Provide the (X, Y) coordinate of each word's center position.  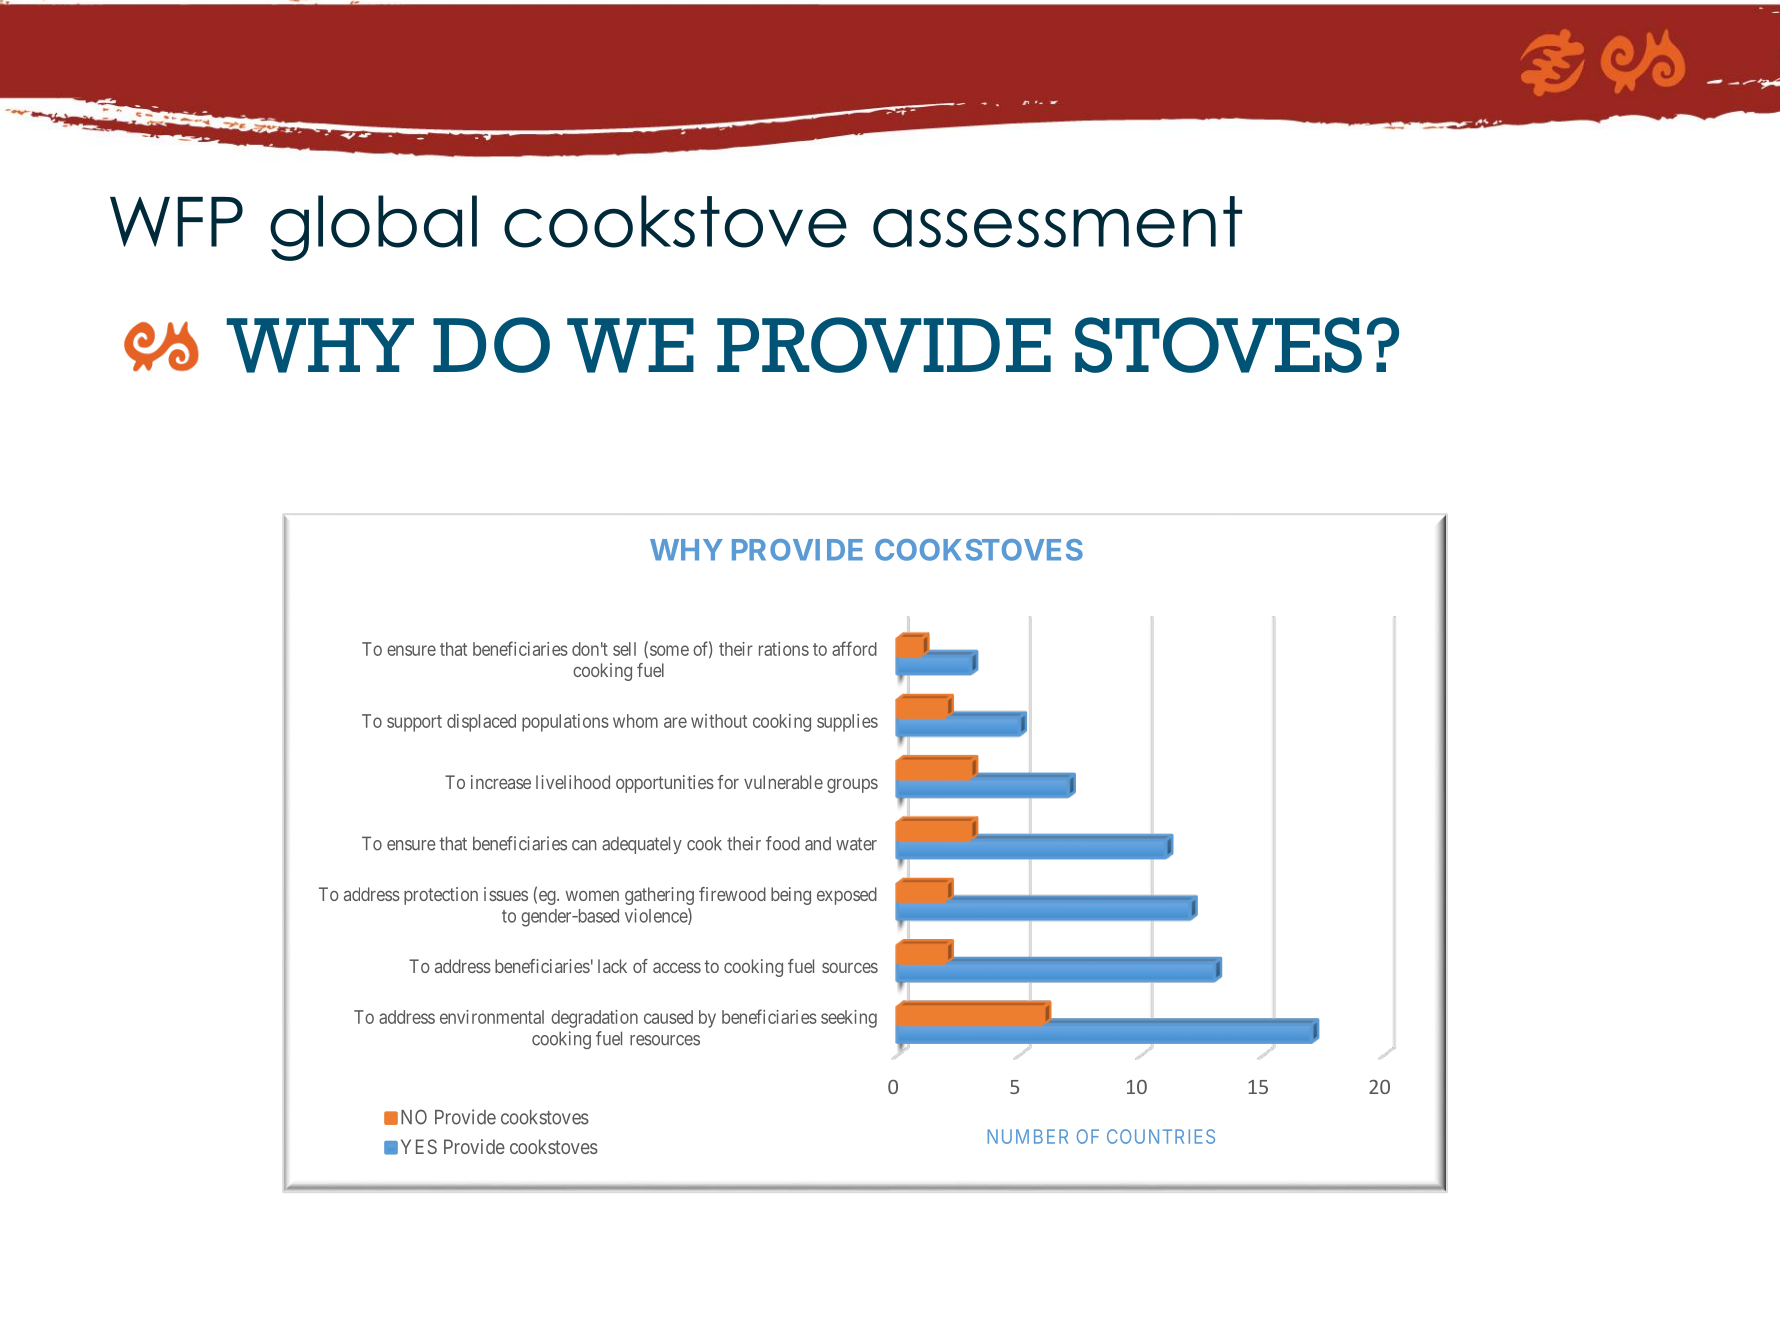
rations (784, 649)
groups (852, 786)
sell (624, 649)
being (791, 896)
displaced (481, 723)
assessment (1057, 222)
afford (854, 648)
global (373, 228)
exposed (847, 896)
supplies (847, 723)
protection (441, 896)
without (719, 721)
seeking (849, 1019)
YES (419, 1146)
